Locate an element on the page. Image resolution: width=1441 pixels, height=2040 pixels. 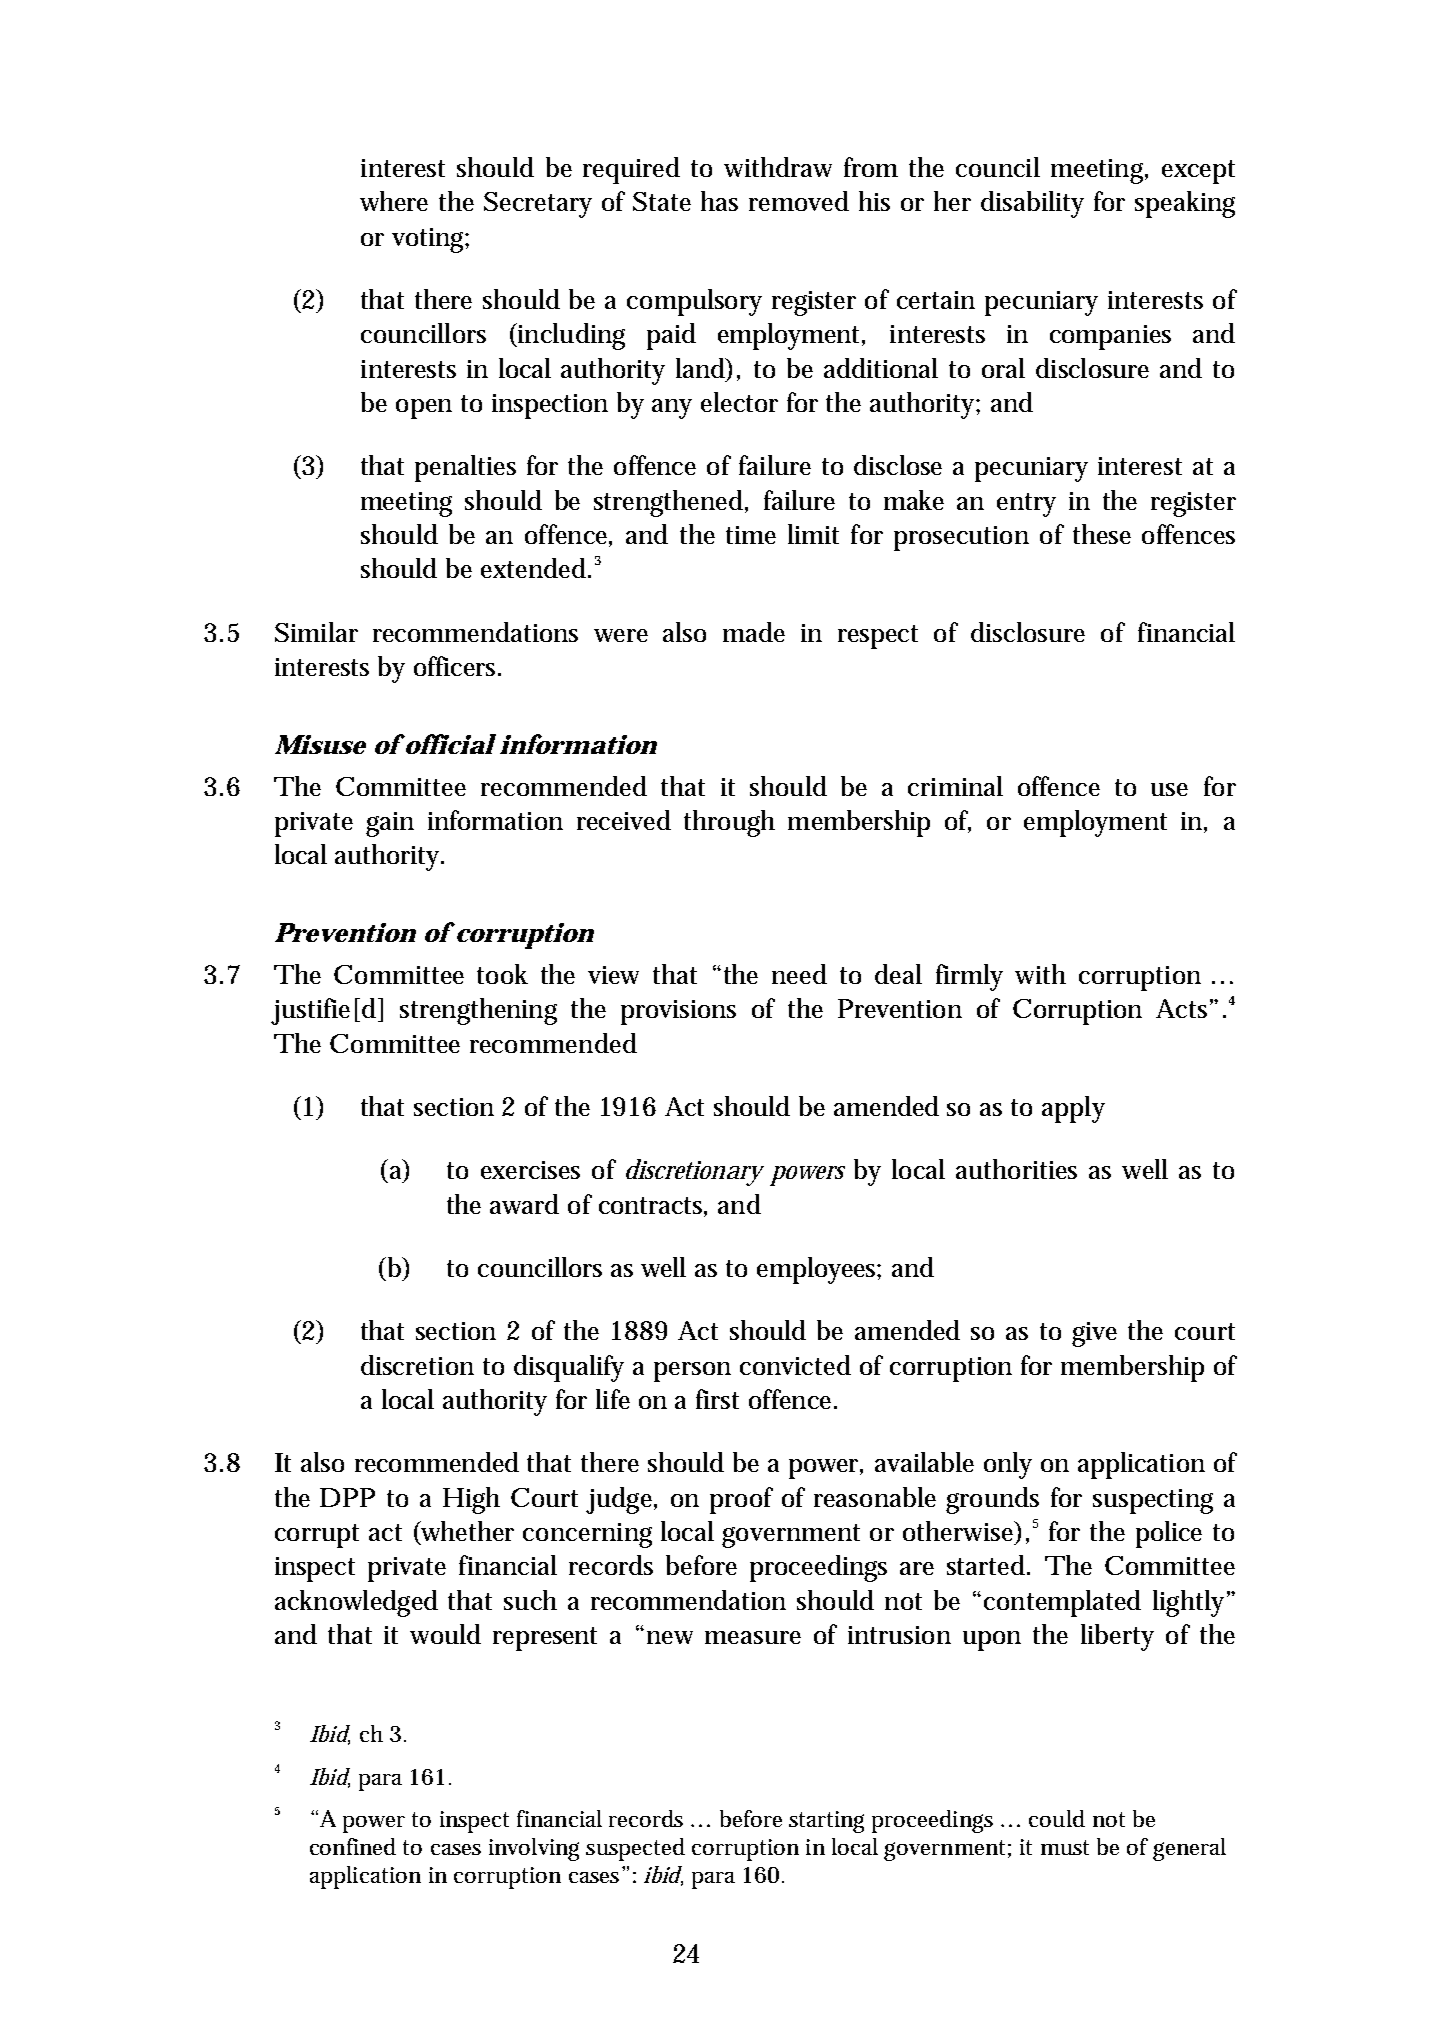
disability is located at coordinates (1032, 204).
